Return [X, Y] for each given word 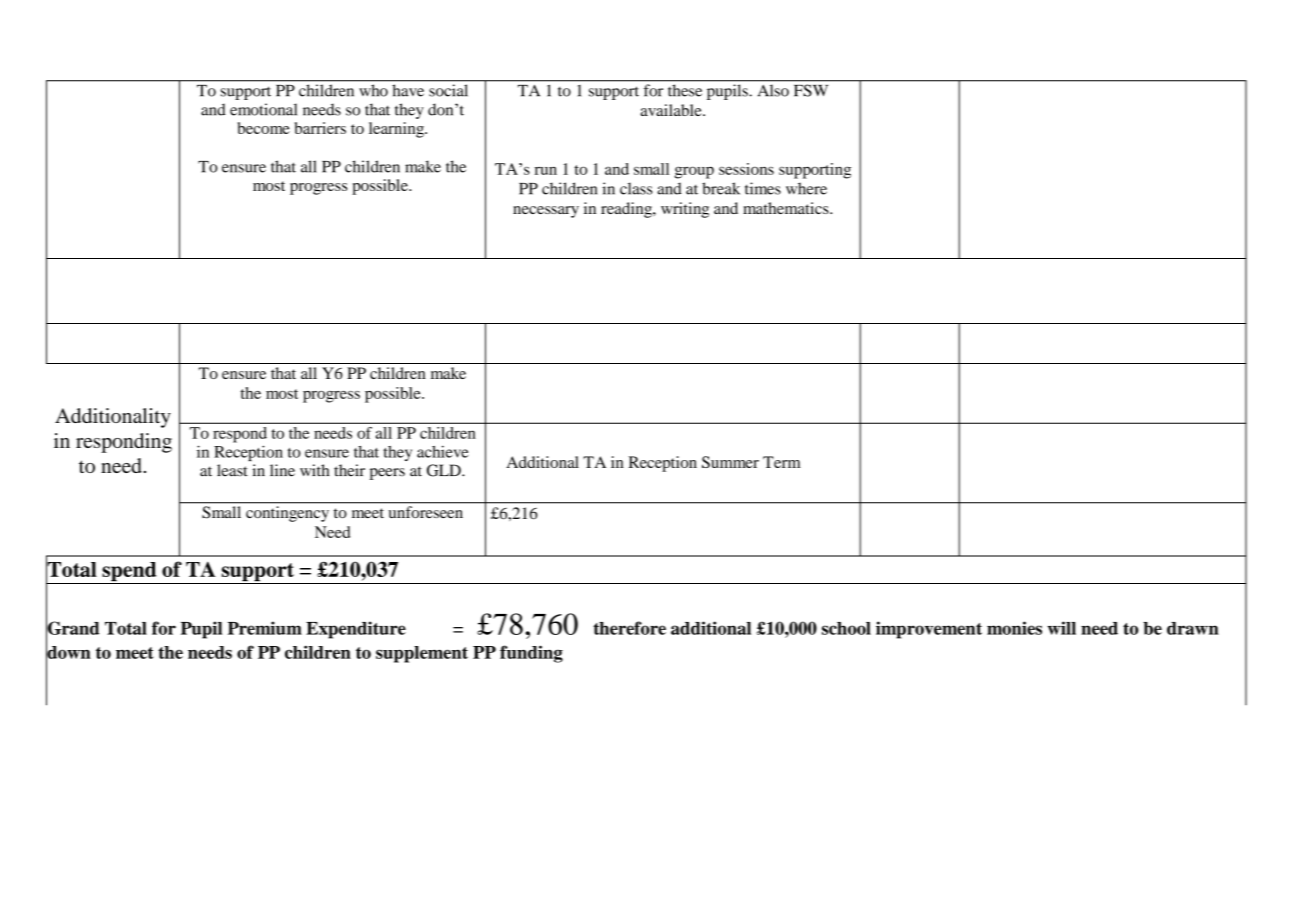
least [232, 470]
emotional [263, 109]
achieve [442, 451]
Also [773, 91]
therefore [629, 628]
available [672, 110]
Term [781, 462]
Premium [265, 628]
